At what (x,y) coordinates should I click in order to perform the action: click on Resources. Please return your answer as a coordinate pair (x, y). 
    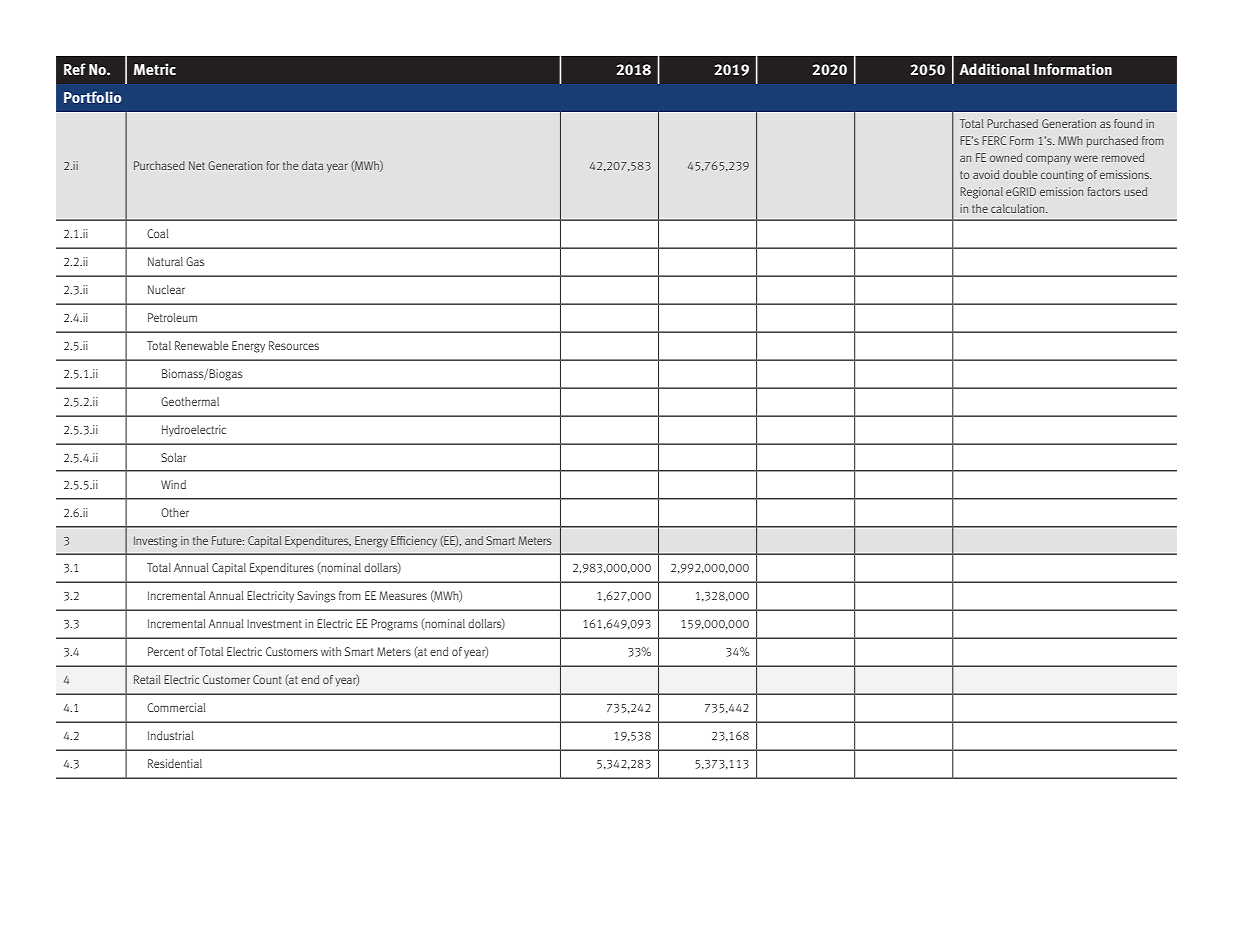
    Looking at the image, I should click on (294, 345).
